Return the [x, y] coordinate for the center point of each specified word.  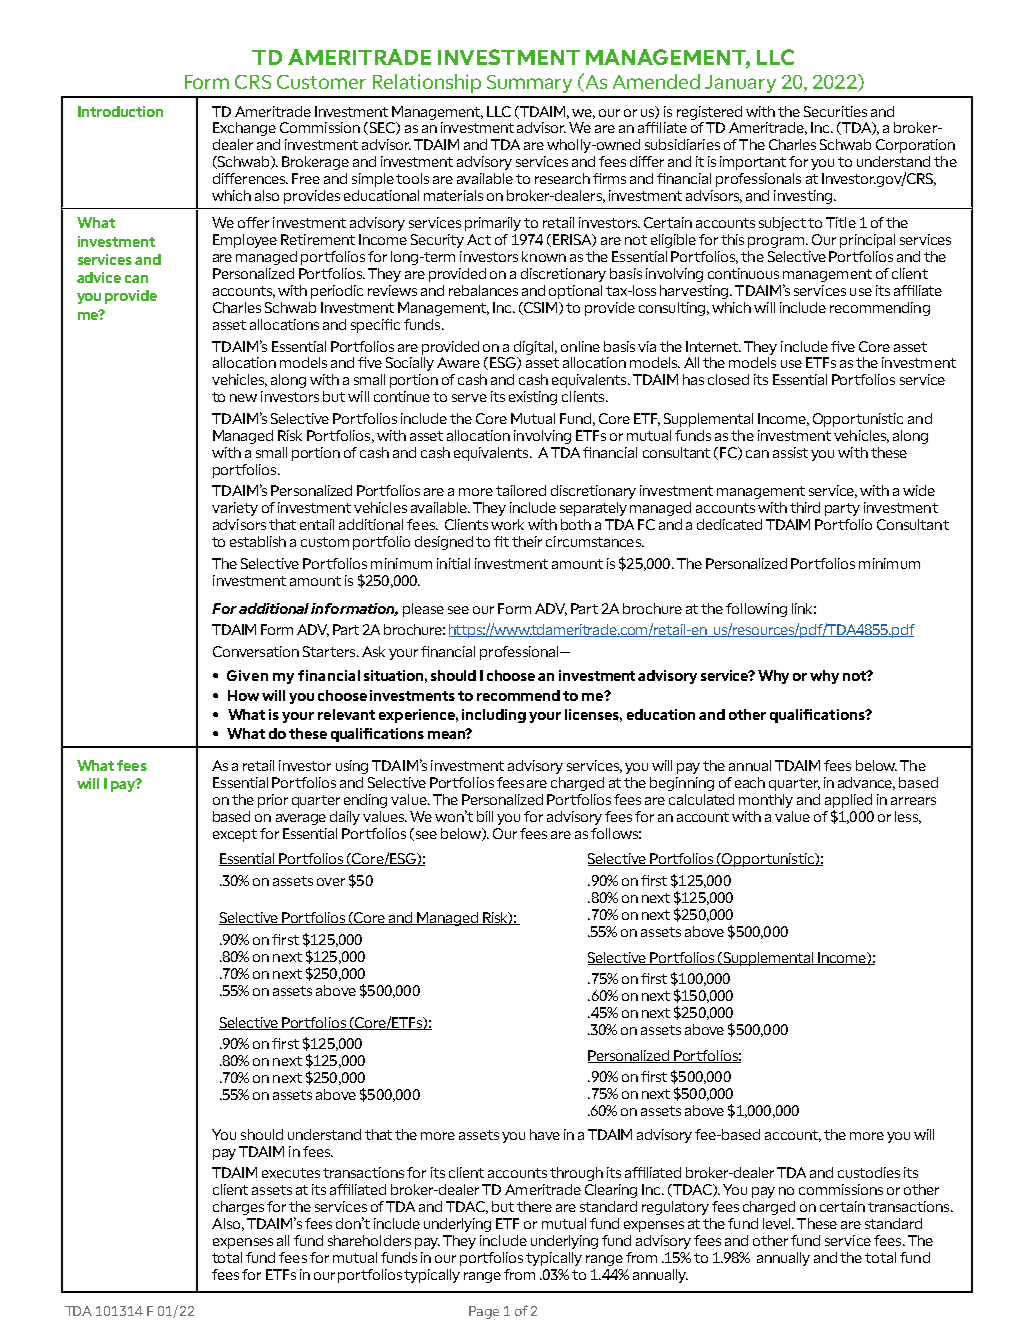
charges [238, 1208]
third [805, 507]
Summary [529, 84]
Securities [835, 111]
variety [235, 509]
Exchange [244, 129]
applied [848, 801]
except [235, 835]
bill [485, 816]
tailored [521, 490]
